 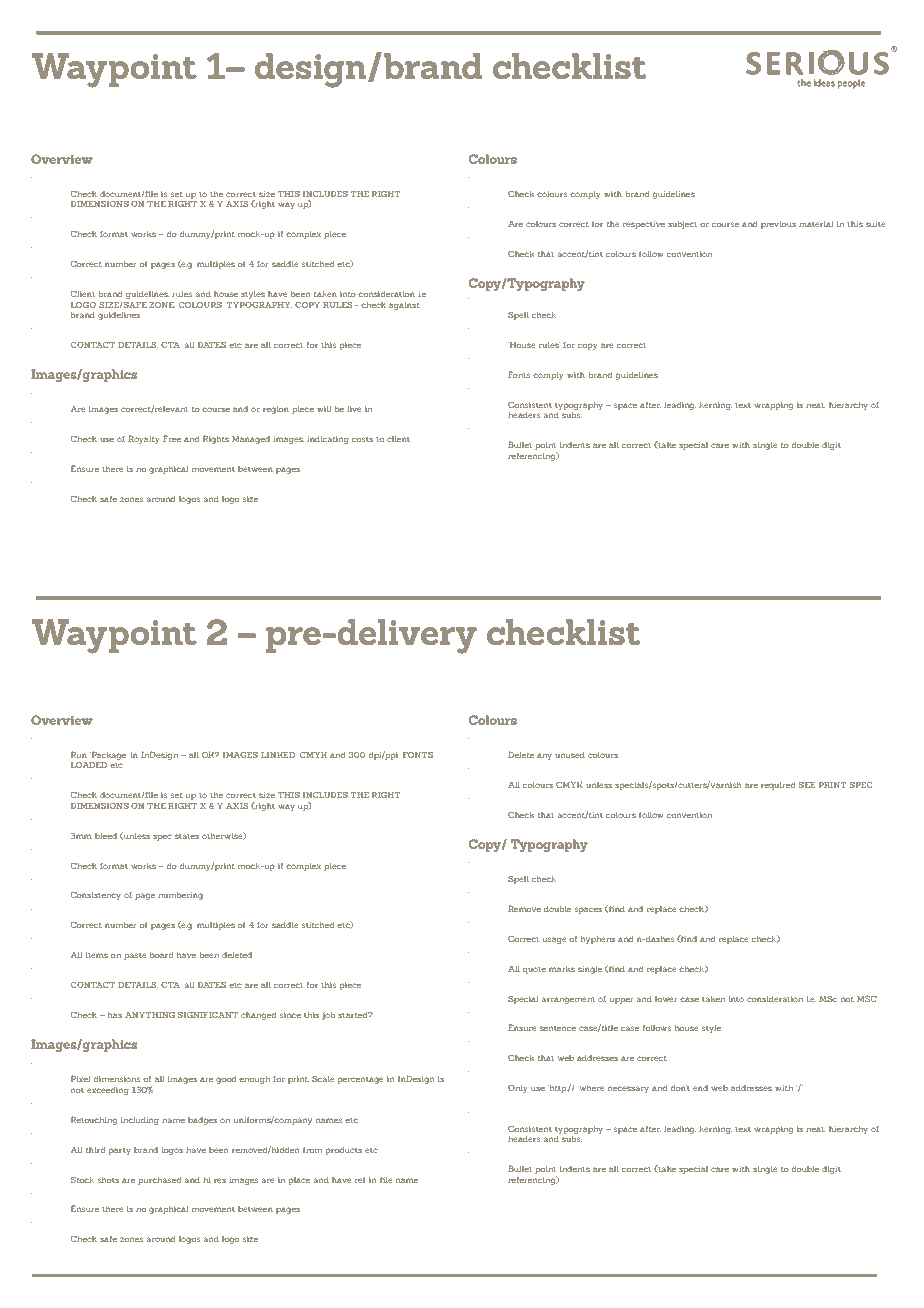 What do you see at coordinates (172, 438) in the screenshot?
I see `Free` at bounding box center [172, 438].
